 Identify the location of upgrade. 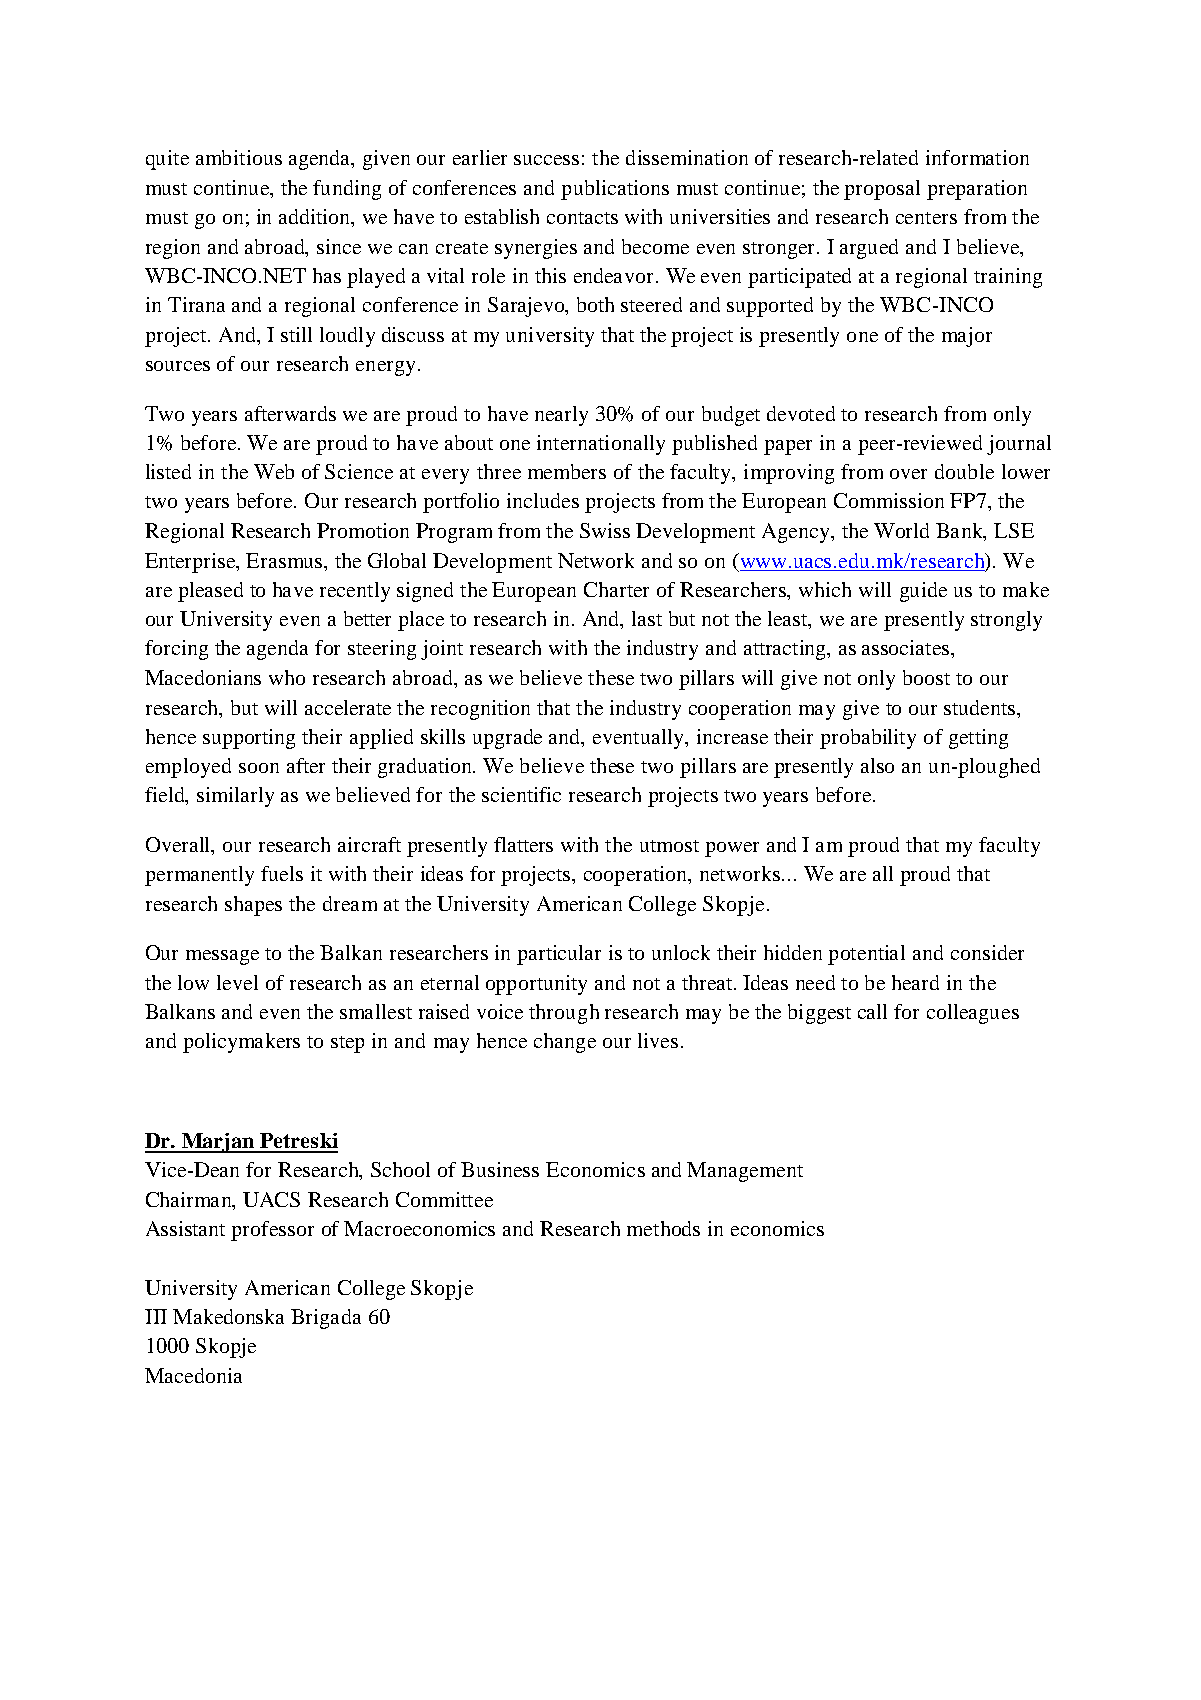
(507, 739).
